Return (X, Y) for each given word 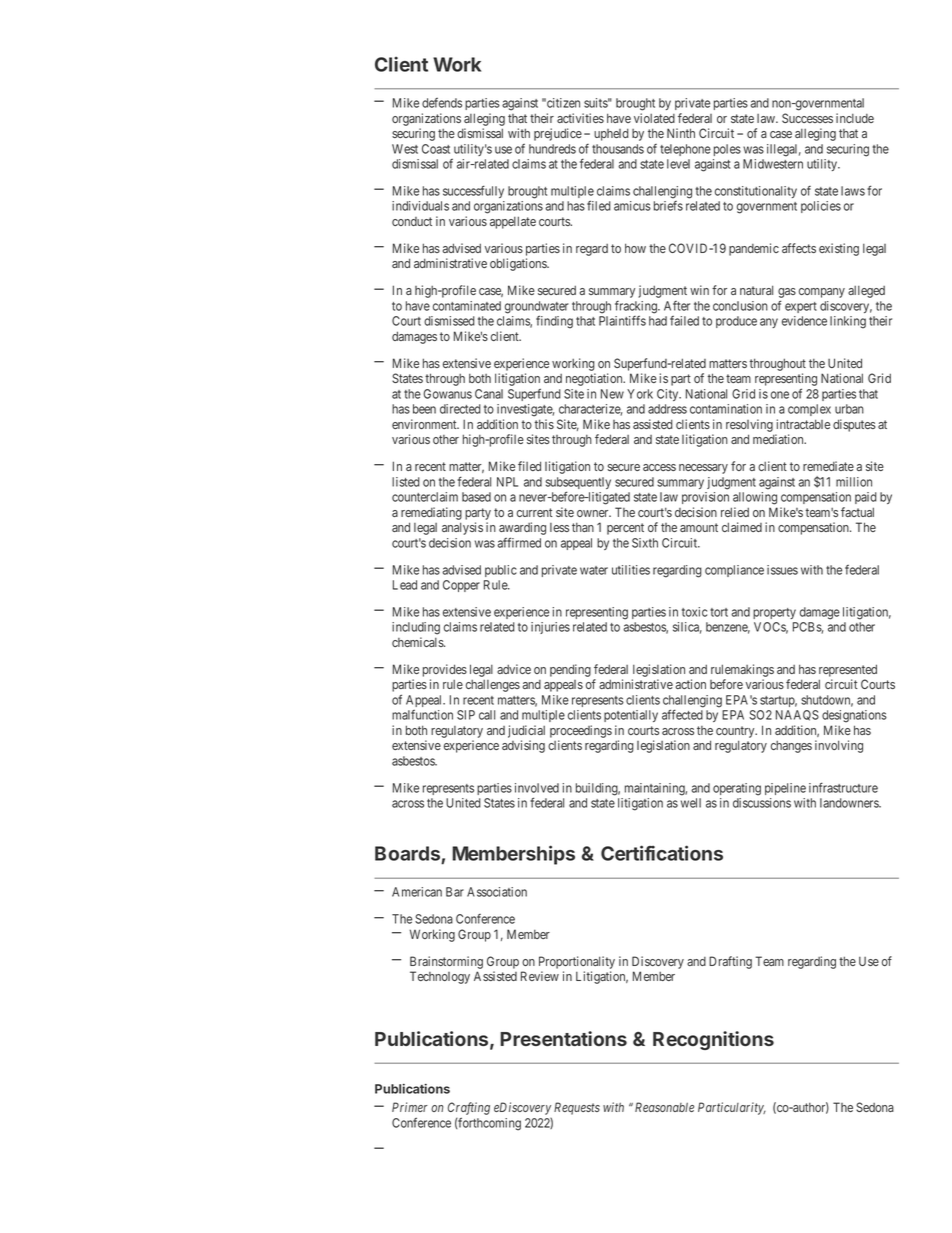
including (416, 628)
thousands (618, 149)
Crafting (469, 1110)
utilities (631, 570)
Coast (436, 149)
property (774, 613)
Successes (807, 118)
